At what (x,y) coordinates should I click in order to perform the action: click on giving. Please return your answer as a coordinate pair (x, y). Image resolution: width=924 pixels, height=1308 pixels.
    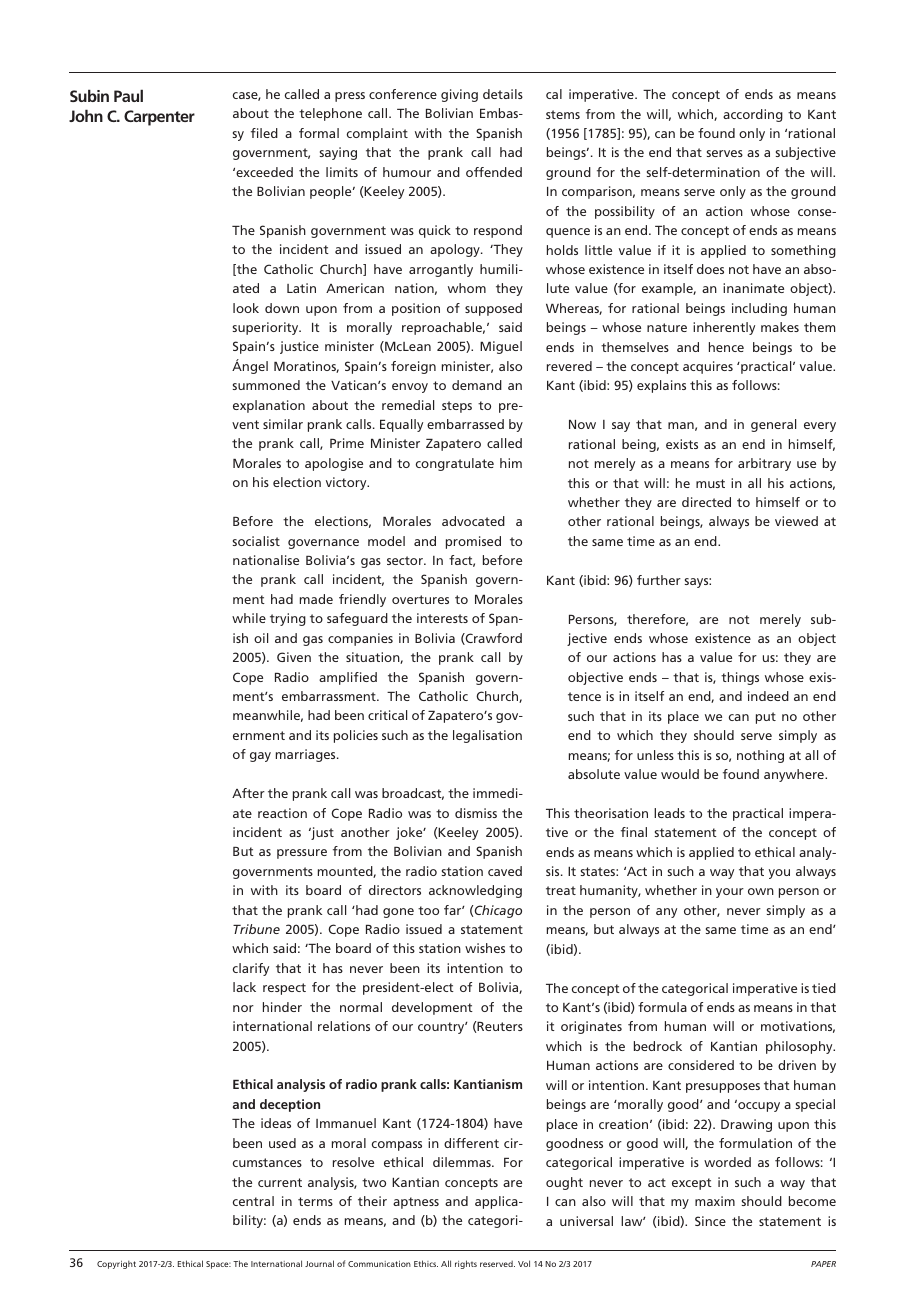
    Looking at the image, I should click on (459, 95).
